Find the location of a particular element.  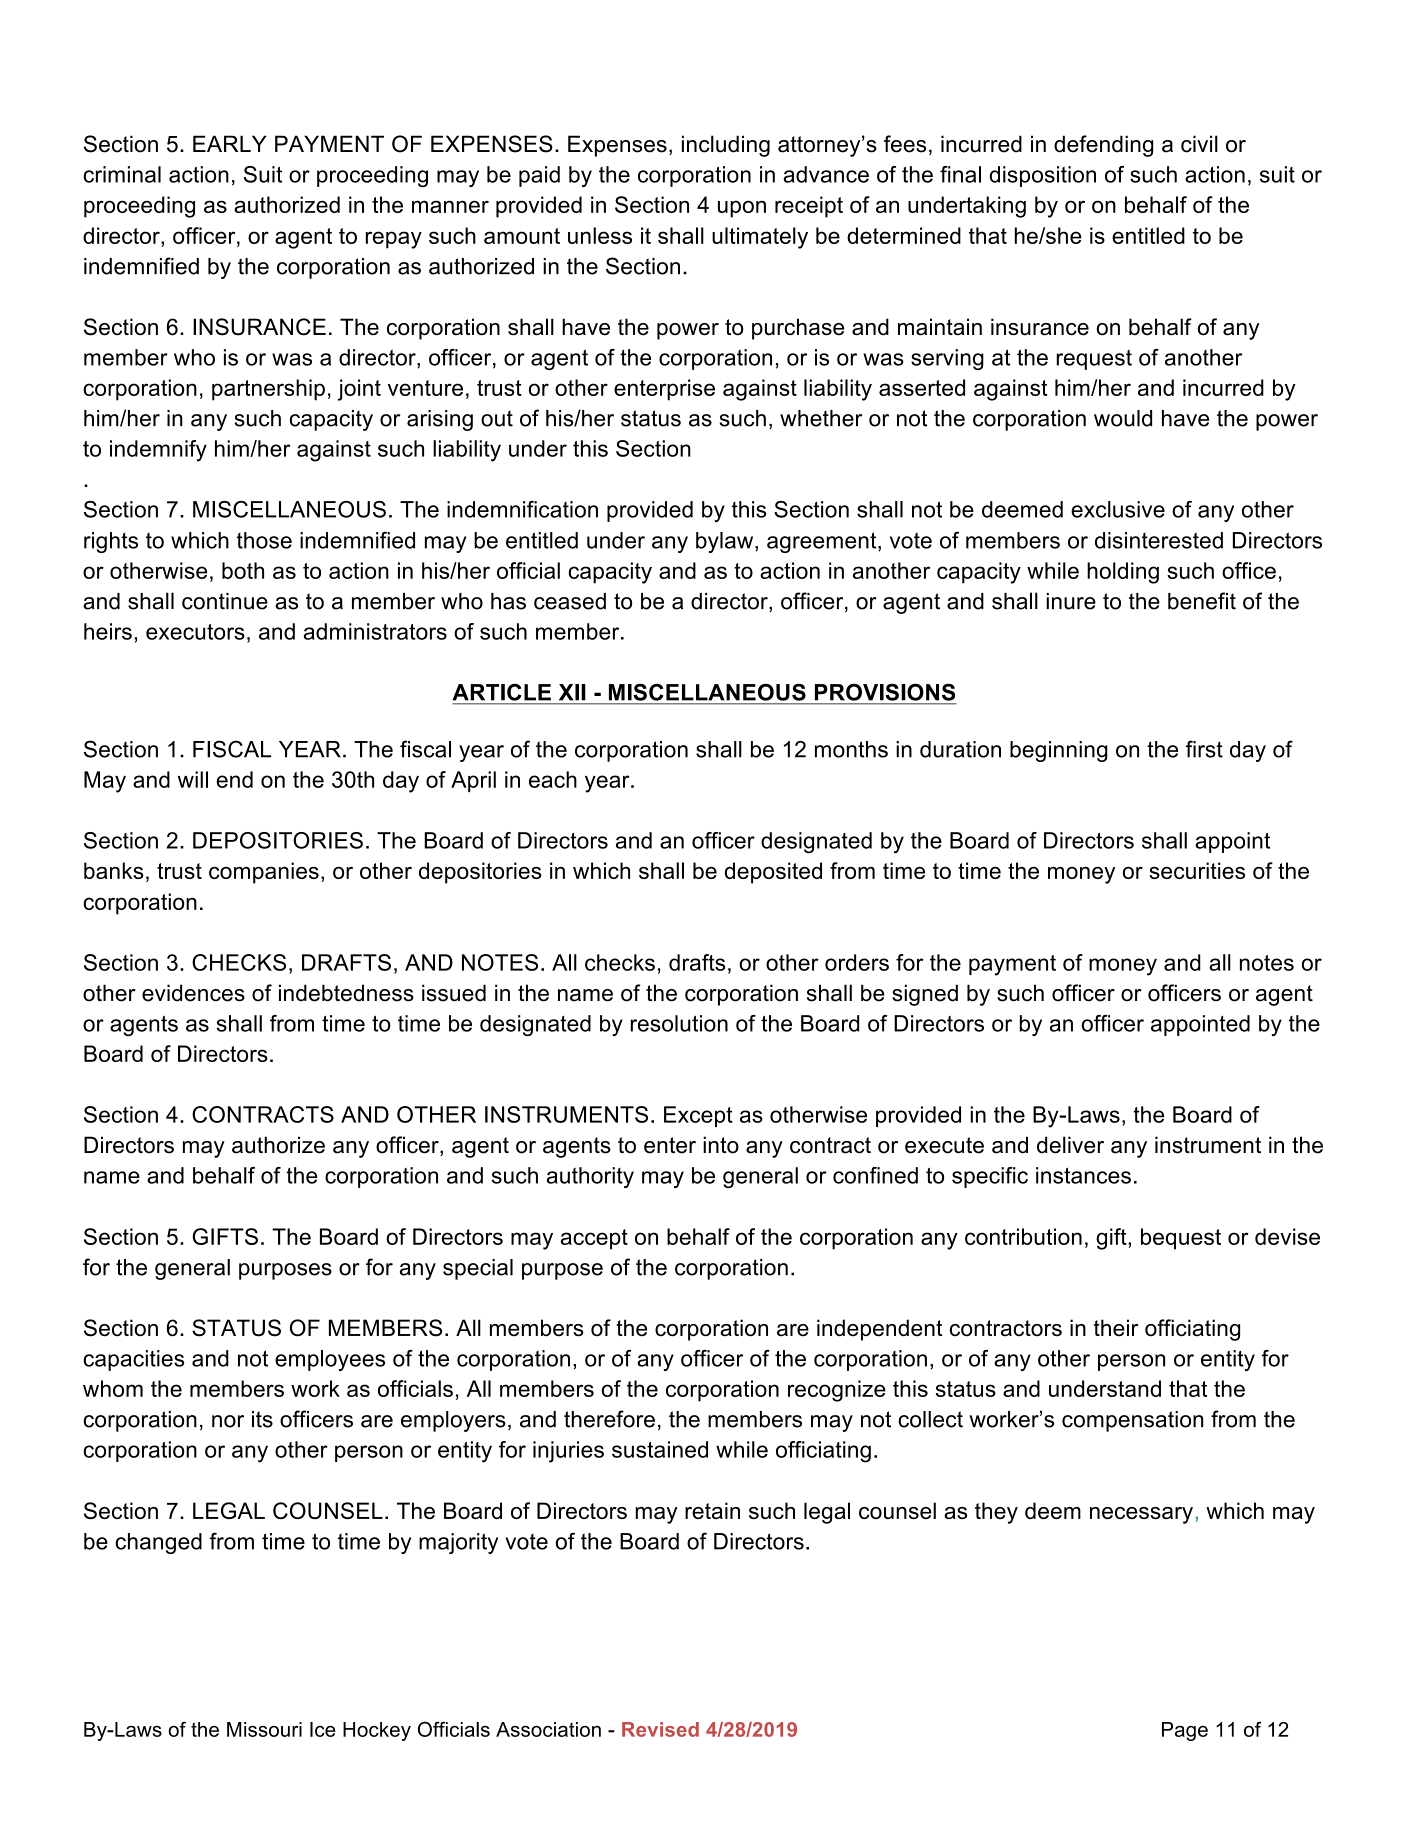

each is located at coordinates (553, 779).
